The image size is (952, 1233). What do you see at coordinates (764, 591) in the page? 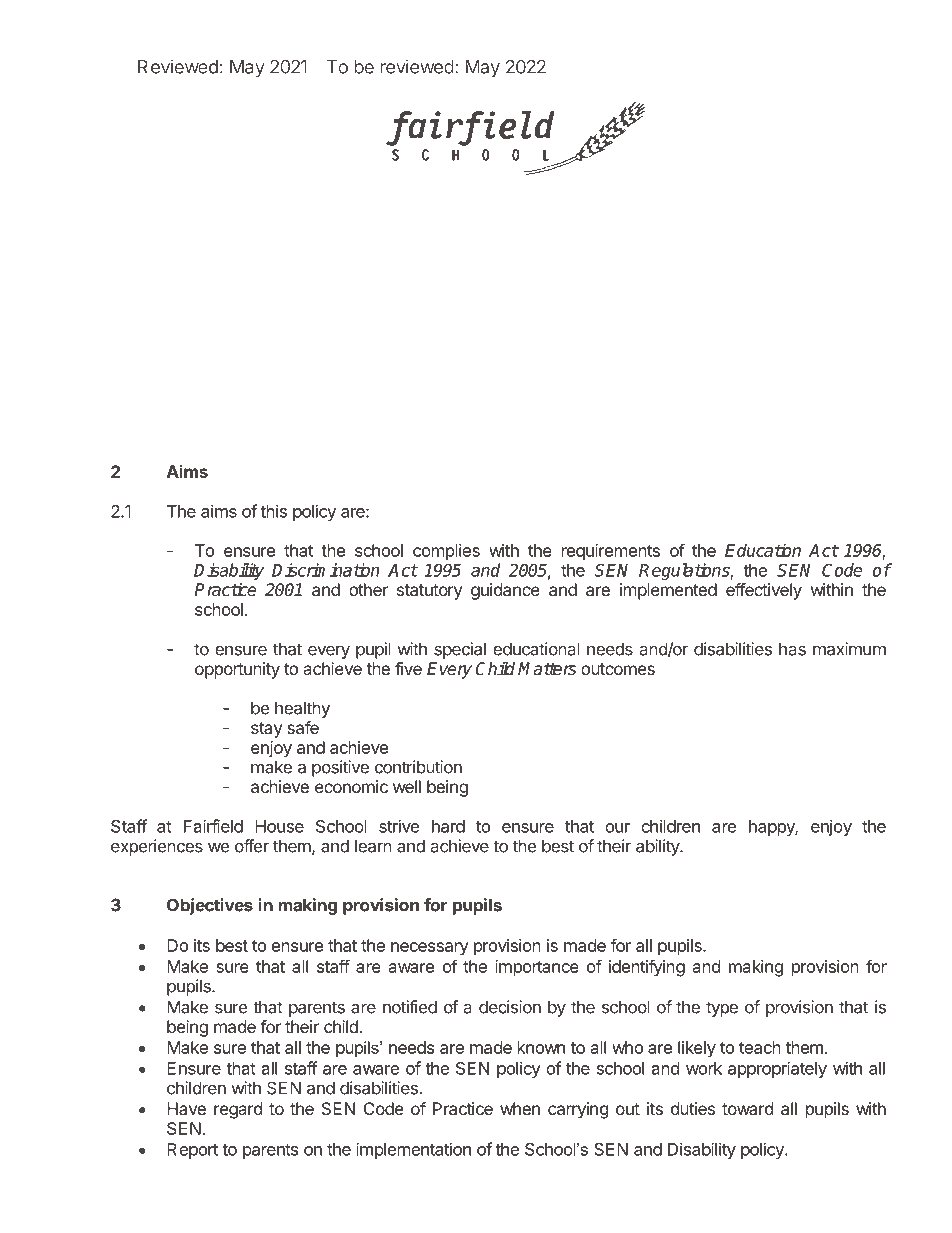
I see `effectively` at bounding box center [764, 591].
